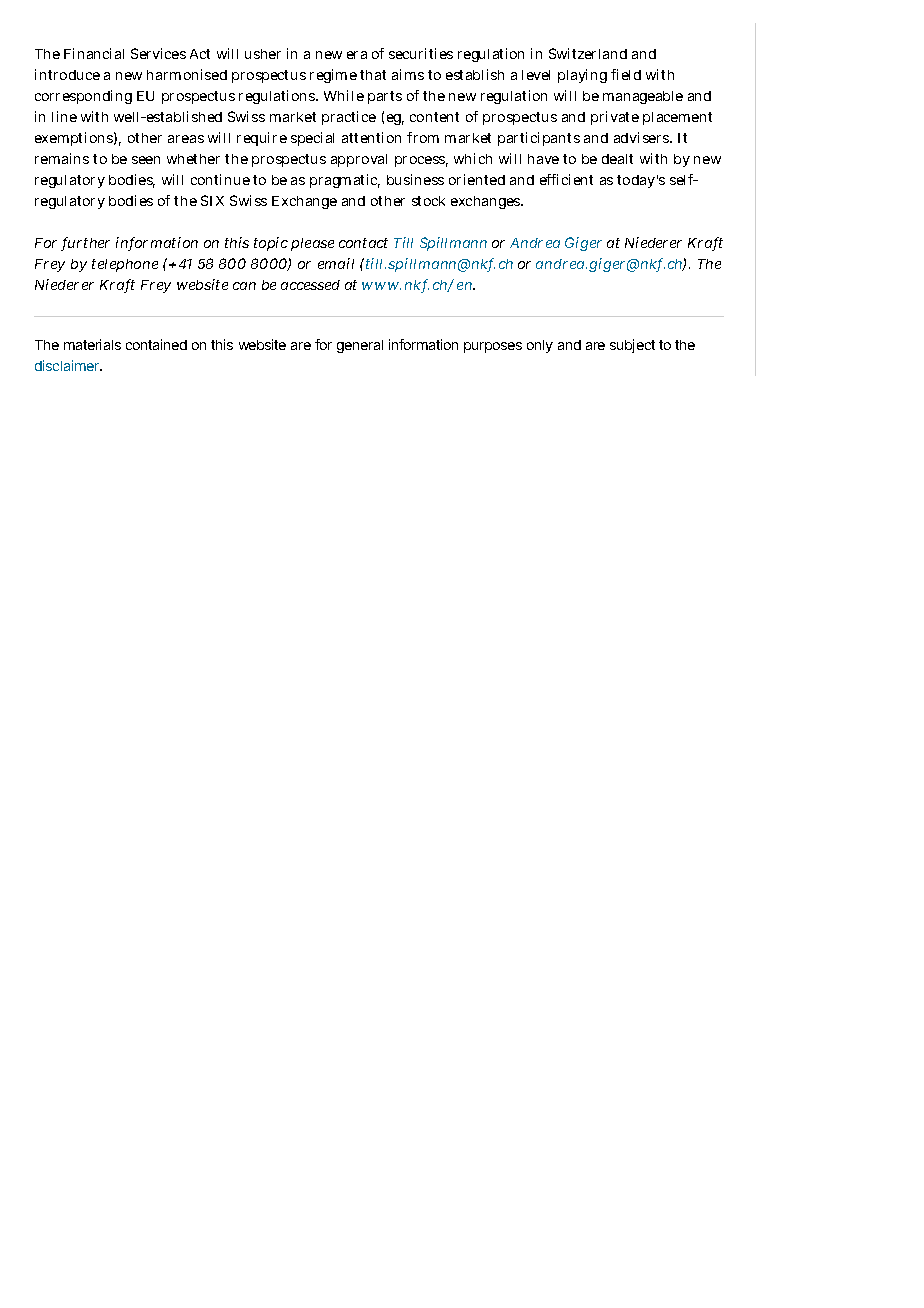  I want to click on efficient, so click(566, 179).
